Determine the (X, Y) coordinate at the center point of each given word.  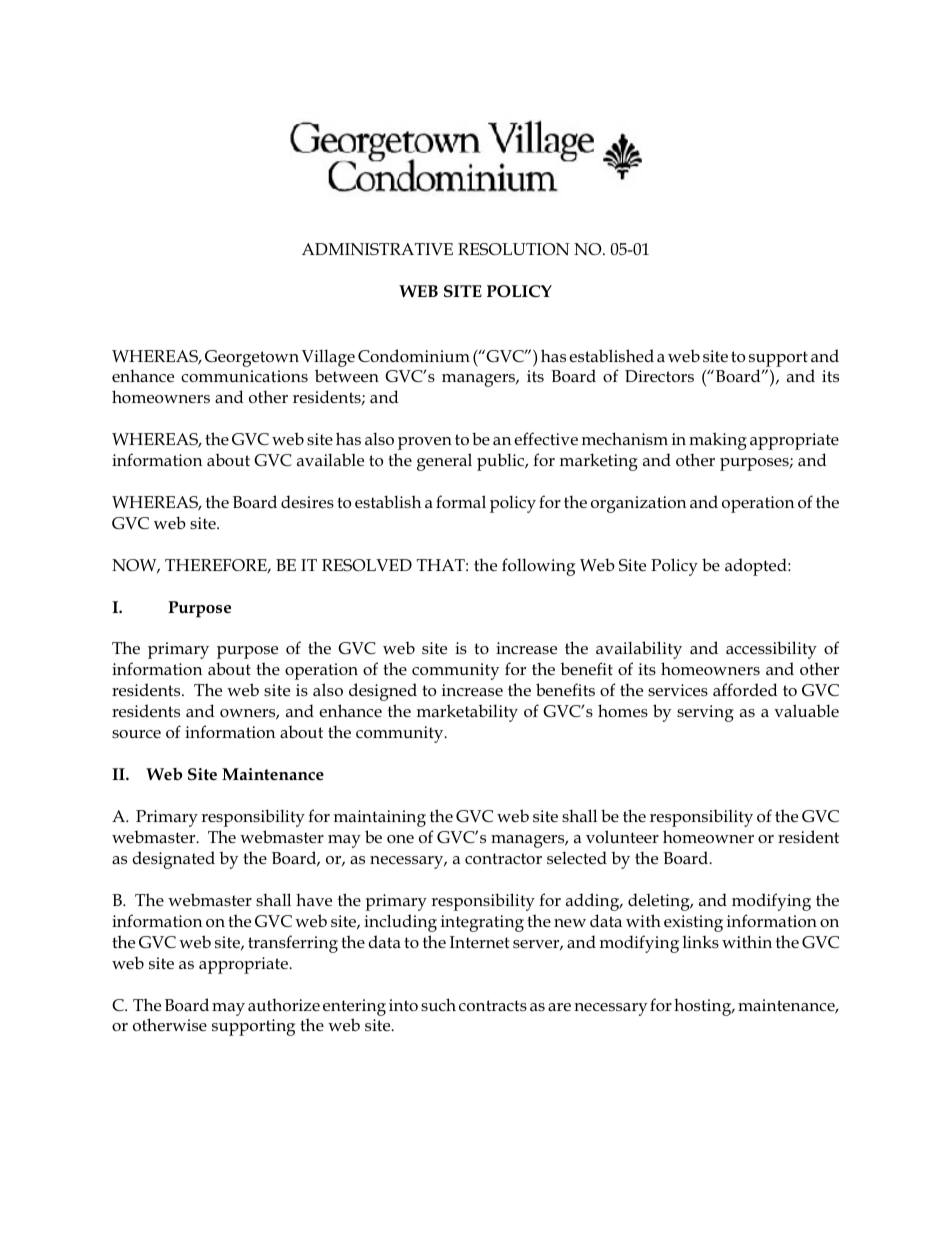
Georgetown (252, 358)
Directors (659, 376)
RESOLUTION (513, 249)
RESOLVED (367, 565)
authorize (284, 1004)
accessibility (771, 650)
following (538, 567)
